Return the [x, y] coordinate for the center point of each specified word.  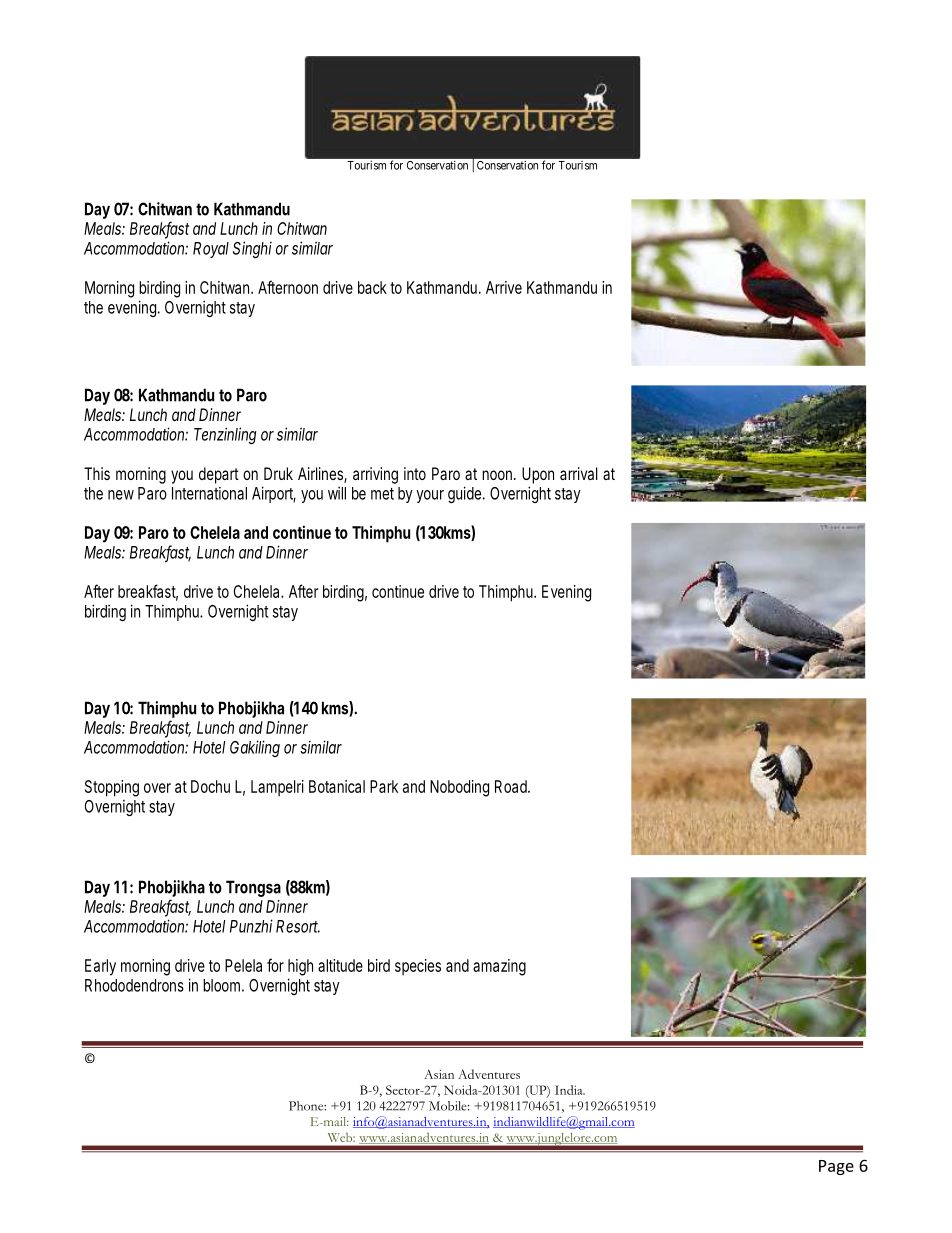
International [209, 493]
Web [341, 1137]
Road [512, 786]
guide [466, 494]
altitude [340, 965]
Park [384, 786]
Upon [538, 475]
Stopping [112, 788]
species [418, 967]
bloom [223, 985]
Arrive [504, 287]
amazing [499, 967]
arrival [579, 473]
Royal [211, 250]
